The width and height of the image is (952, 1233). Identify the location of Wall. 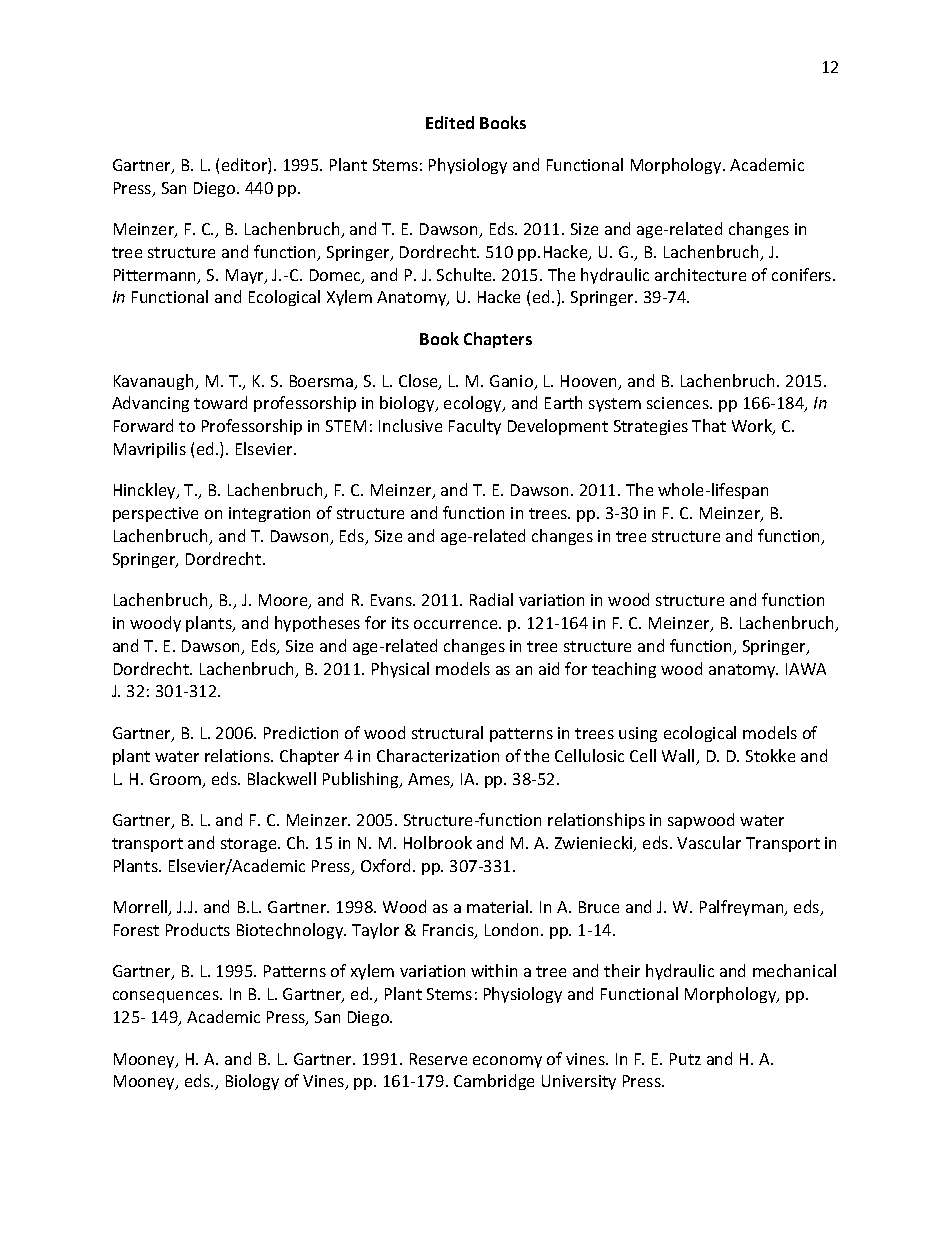
(679, 757).
